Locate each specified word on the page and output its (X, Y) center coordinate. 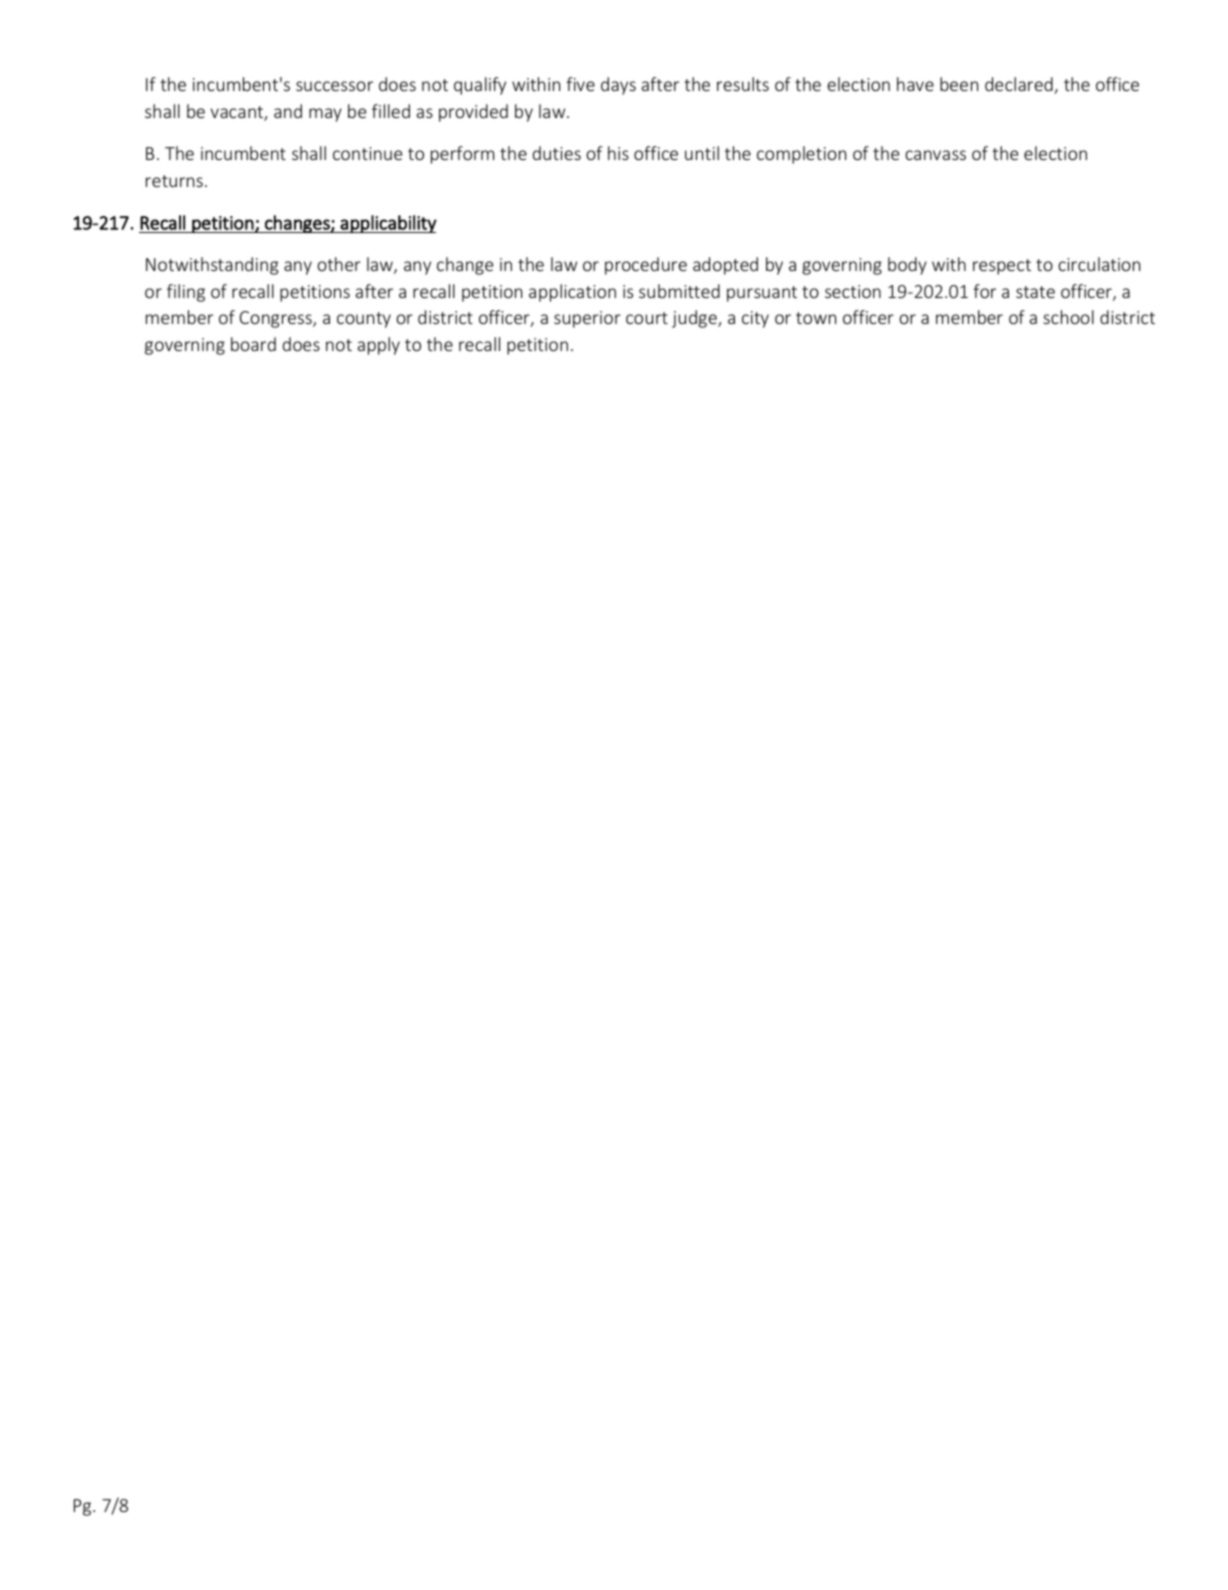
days (618, 86)
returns (174, 181)
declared (1020, 85)
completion (801, 155)
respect (1002, 267)
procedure (646, 266)
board (253, 344)
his (618, 153)
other (339, 264)
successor (334, 86)
